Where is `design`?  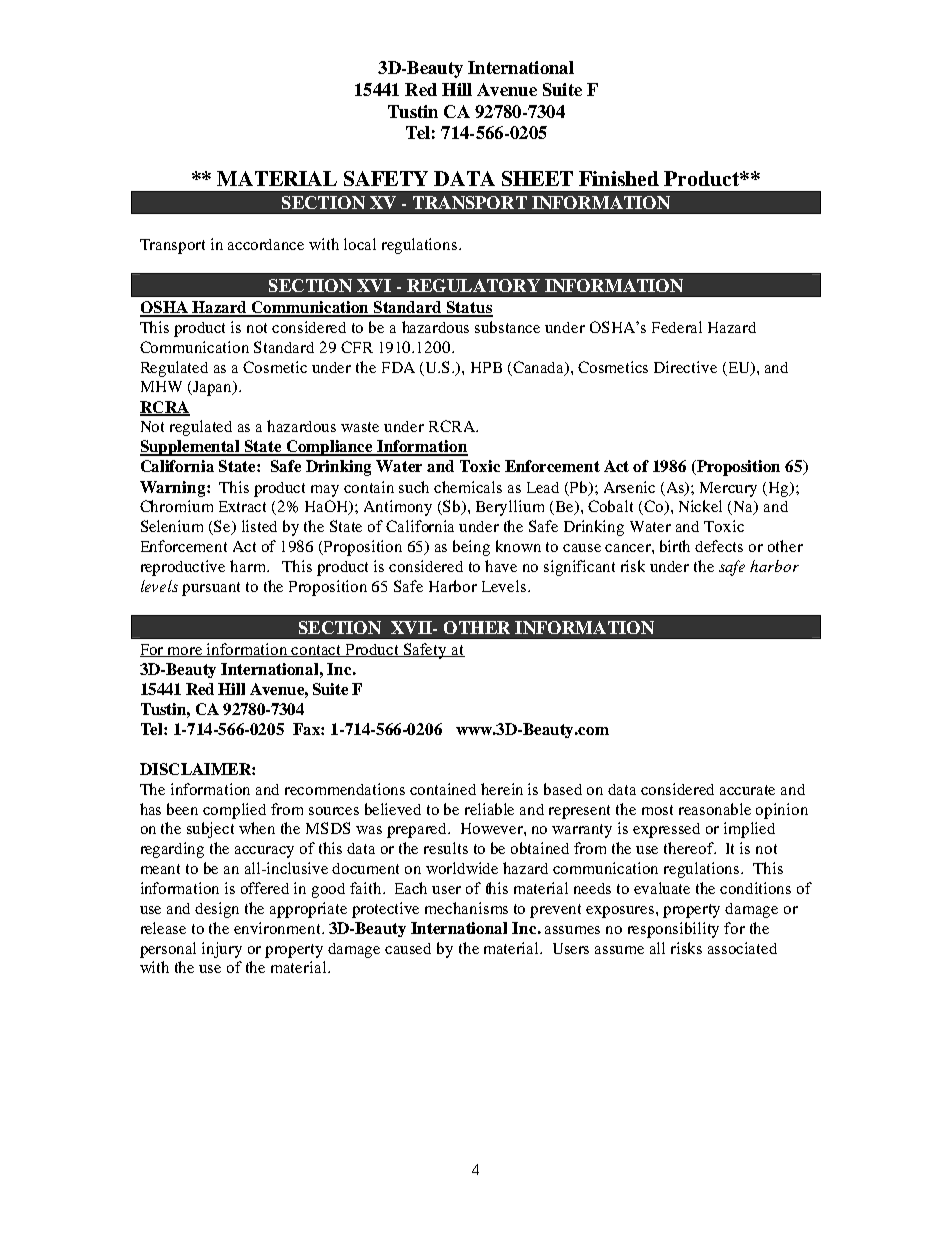 design is located at coordinates (217, 910).
